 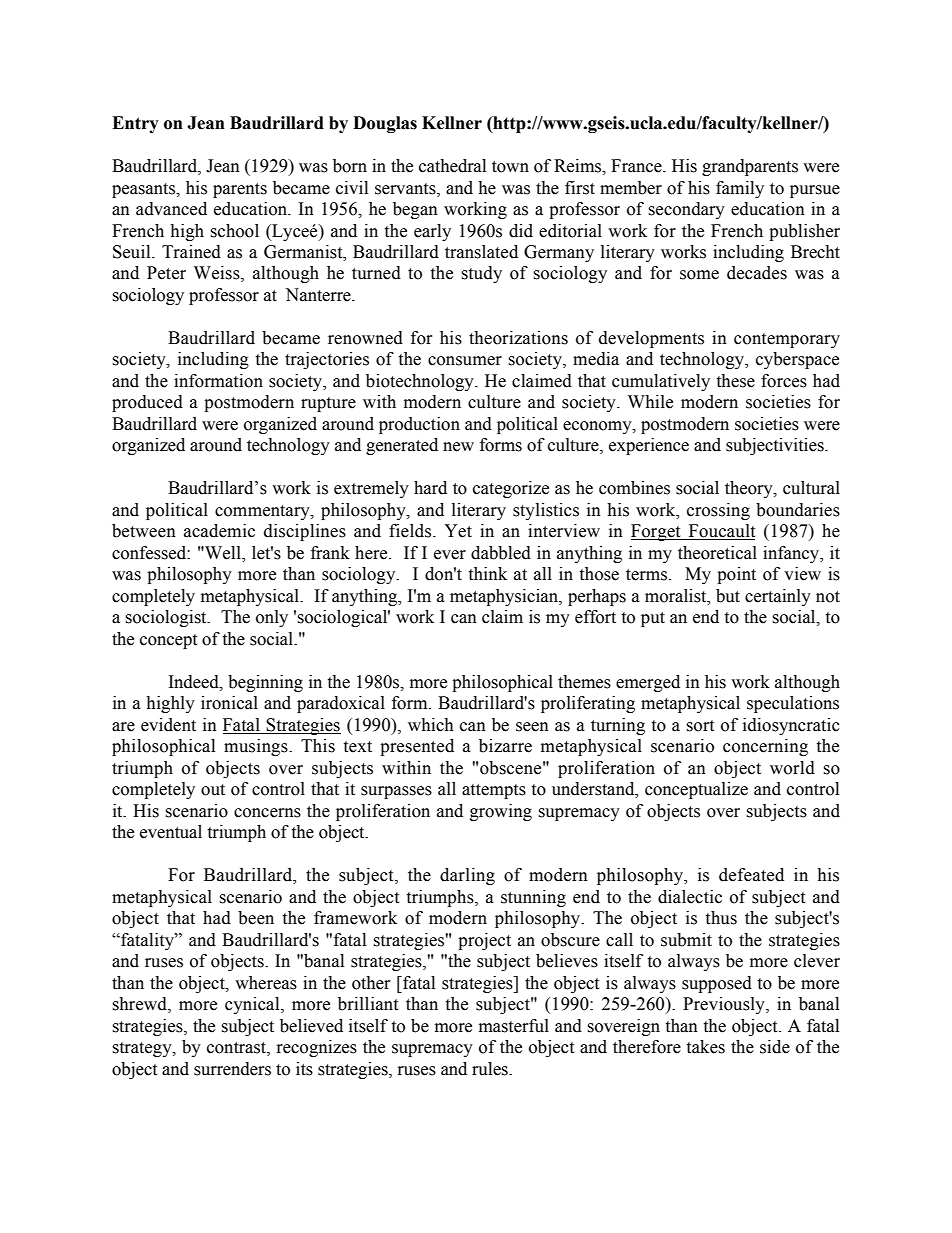 I want to click on peasants, so click(x=144, y=190).
